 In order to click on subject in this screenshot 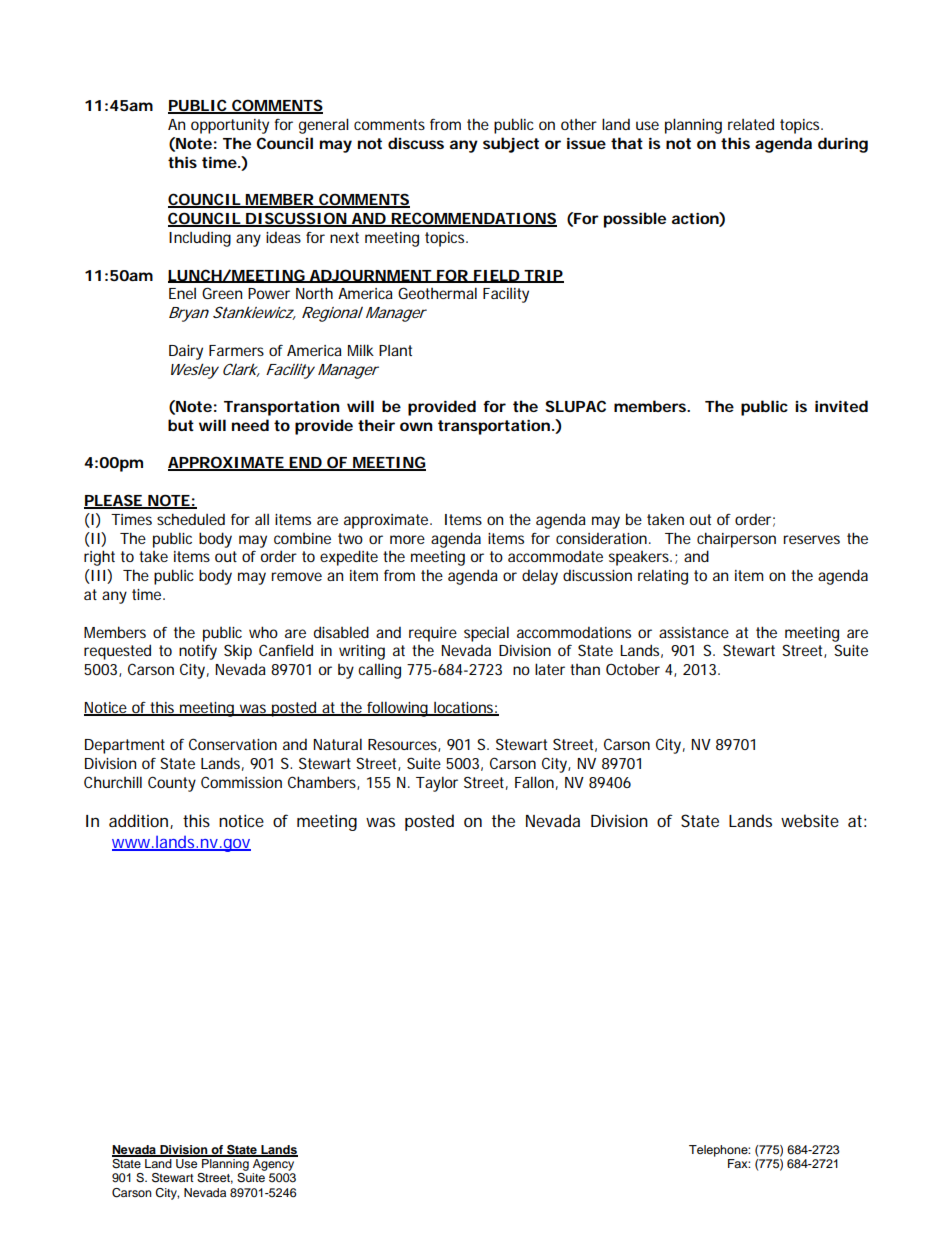, I will do `click(511, 145)`.
